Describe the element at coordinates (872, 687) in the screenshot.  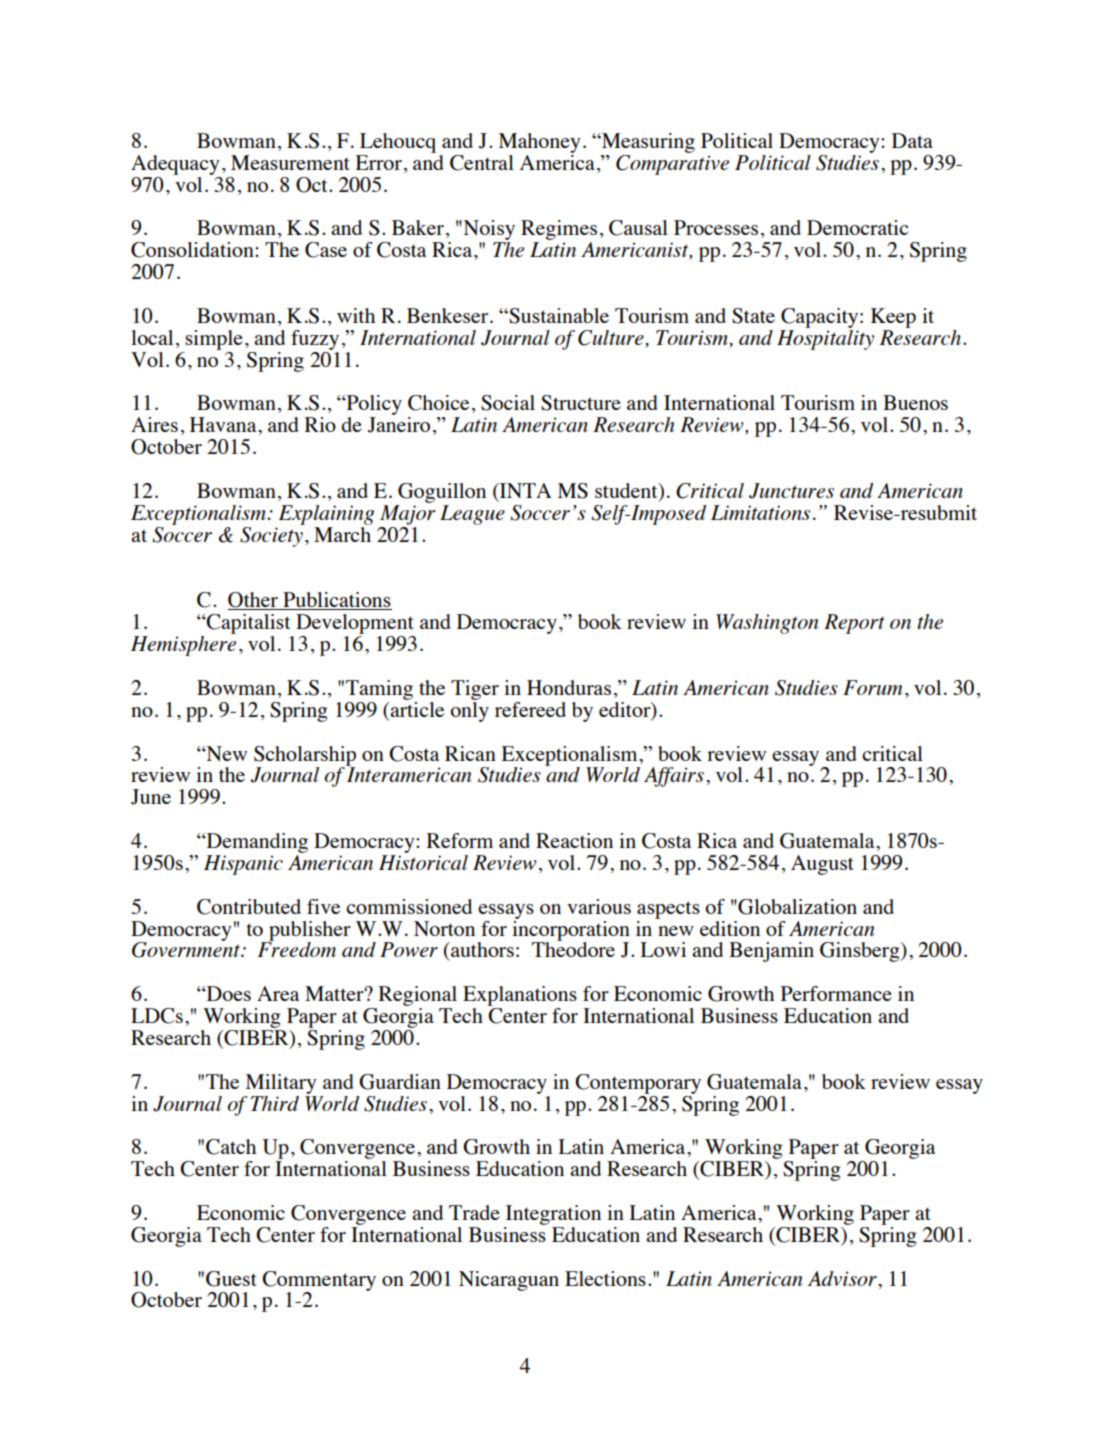
I see `Forum` at that location.
